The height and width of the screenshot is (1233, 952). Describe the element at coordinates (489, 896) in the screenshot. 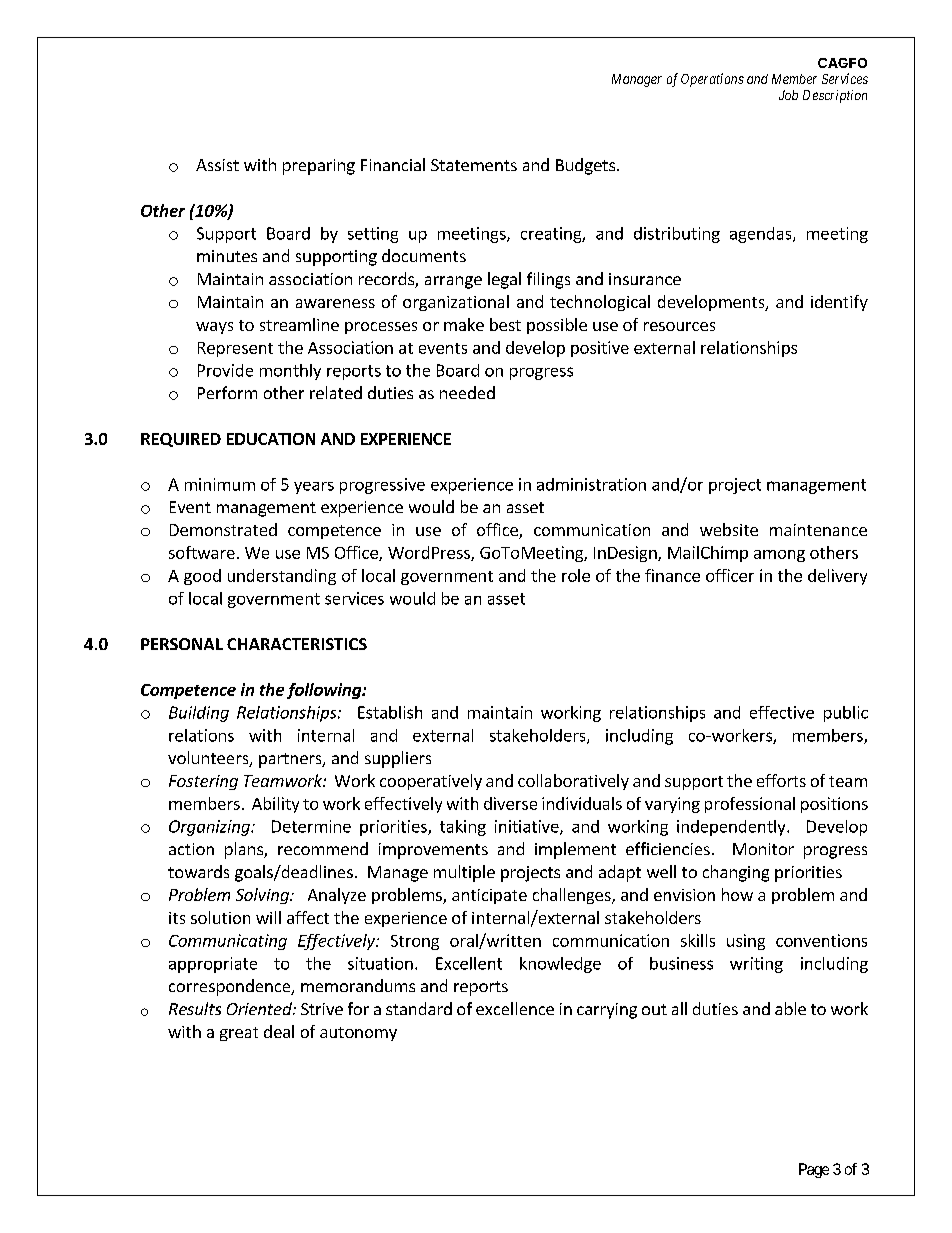

I see `anticipate` at that location.
